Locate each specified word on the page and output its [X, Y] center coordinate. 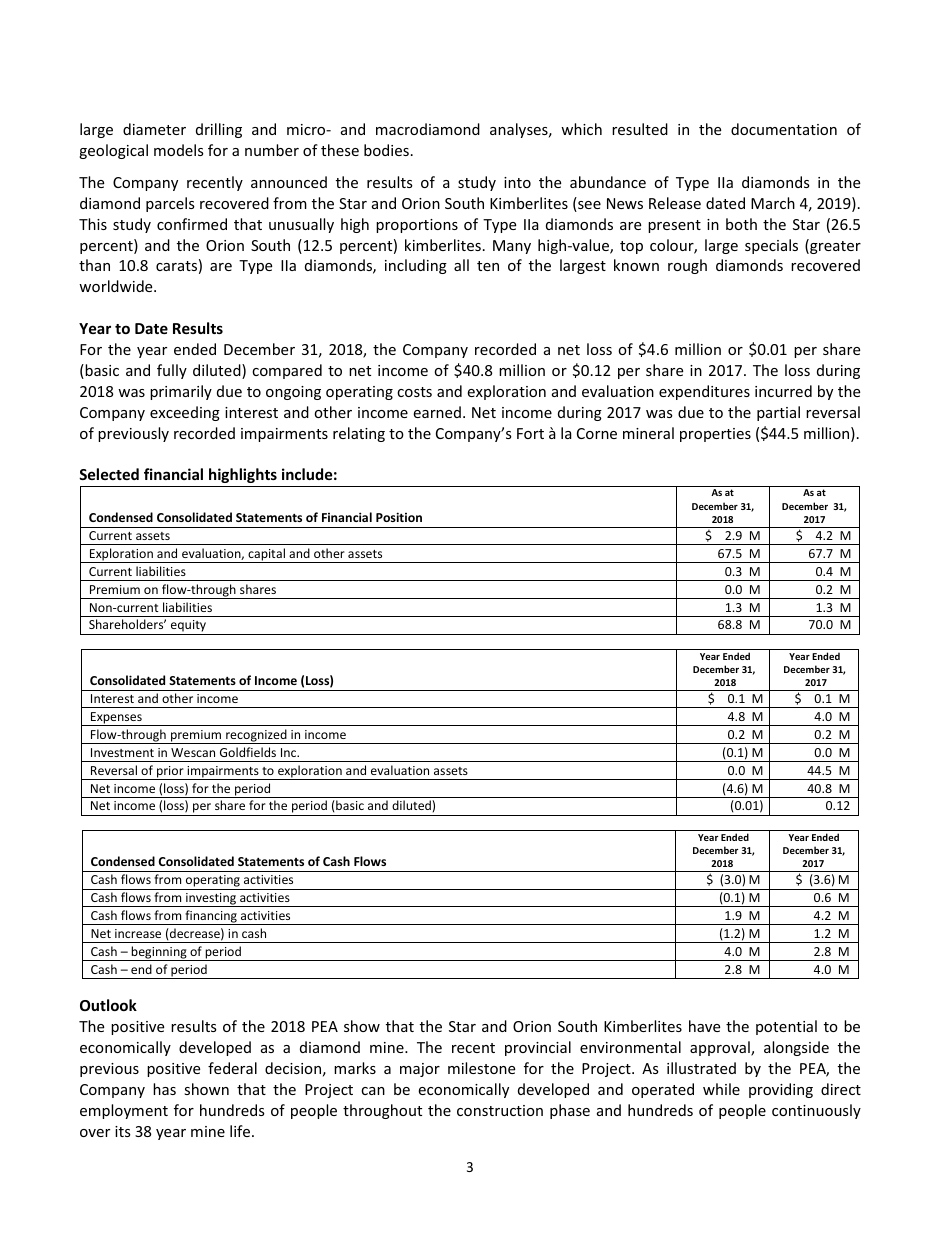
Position [399, 517]
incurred [783, 391]
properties [715, 435]
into [517, 182]
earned [437, 412]
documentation [784, 129]
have [704, 1026]
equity [188, 627]
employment [124, 1111]
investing [211, 900]
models [179, 150]
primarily [181, 392]
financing [211, 917]
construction [500, 1110]
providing [781, 1090]
